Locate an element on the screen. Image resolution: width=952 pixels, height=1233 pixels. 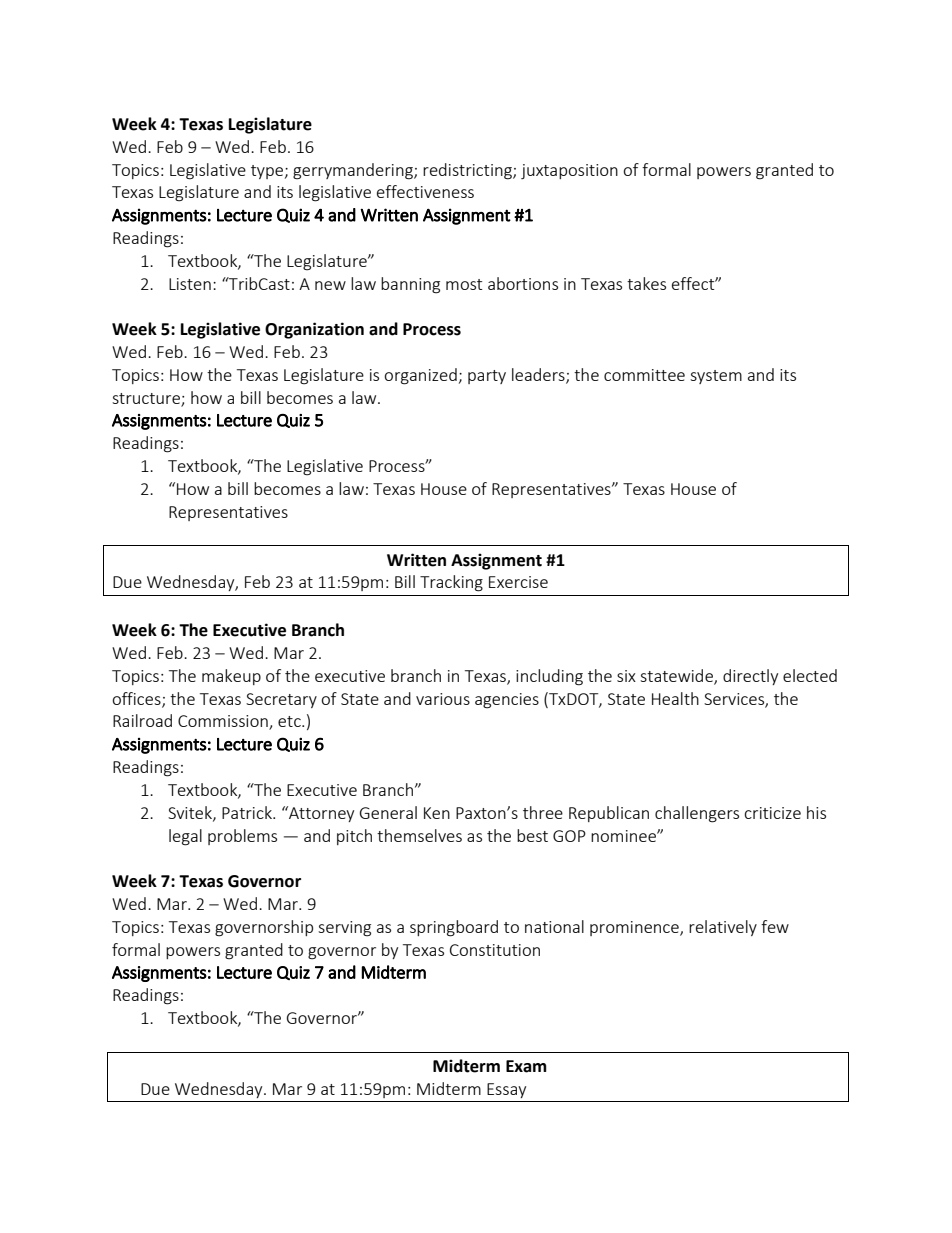
redistricting is located at coordinates (468, 171).
